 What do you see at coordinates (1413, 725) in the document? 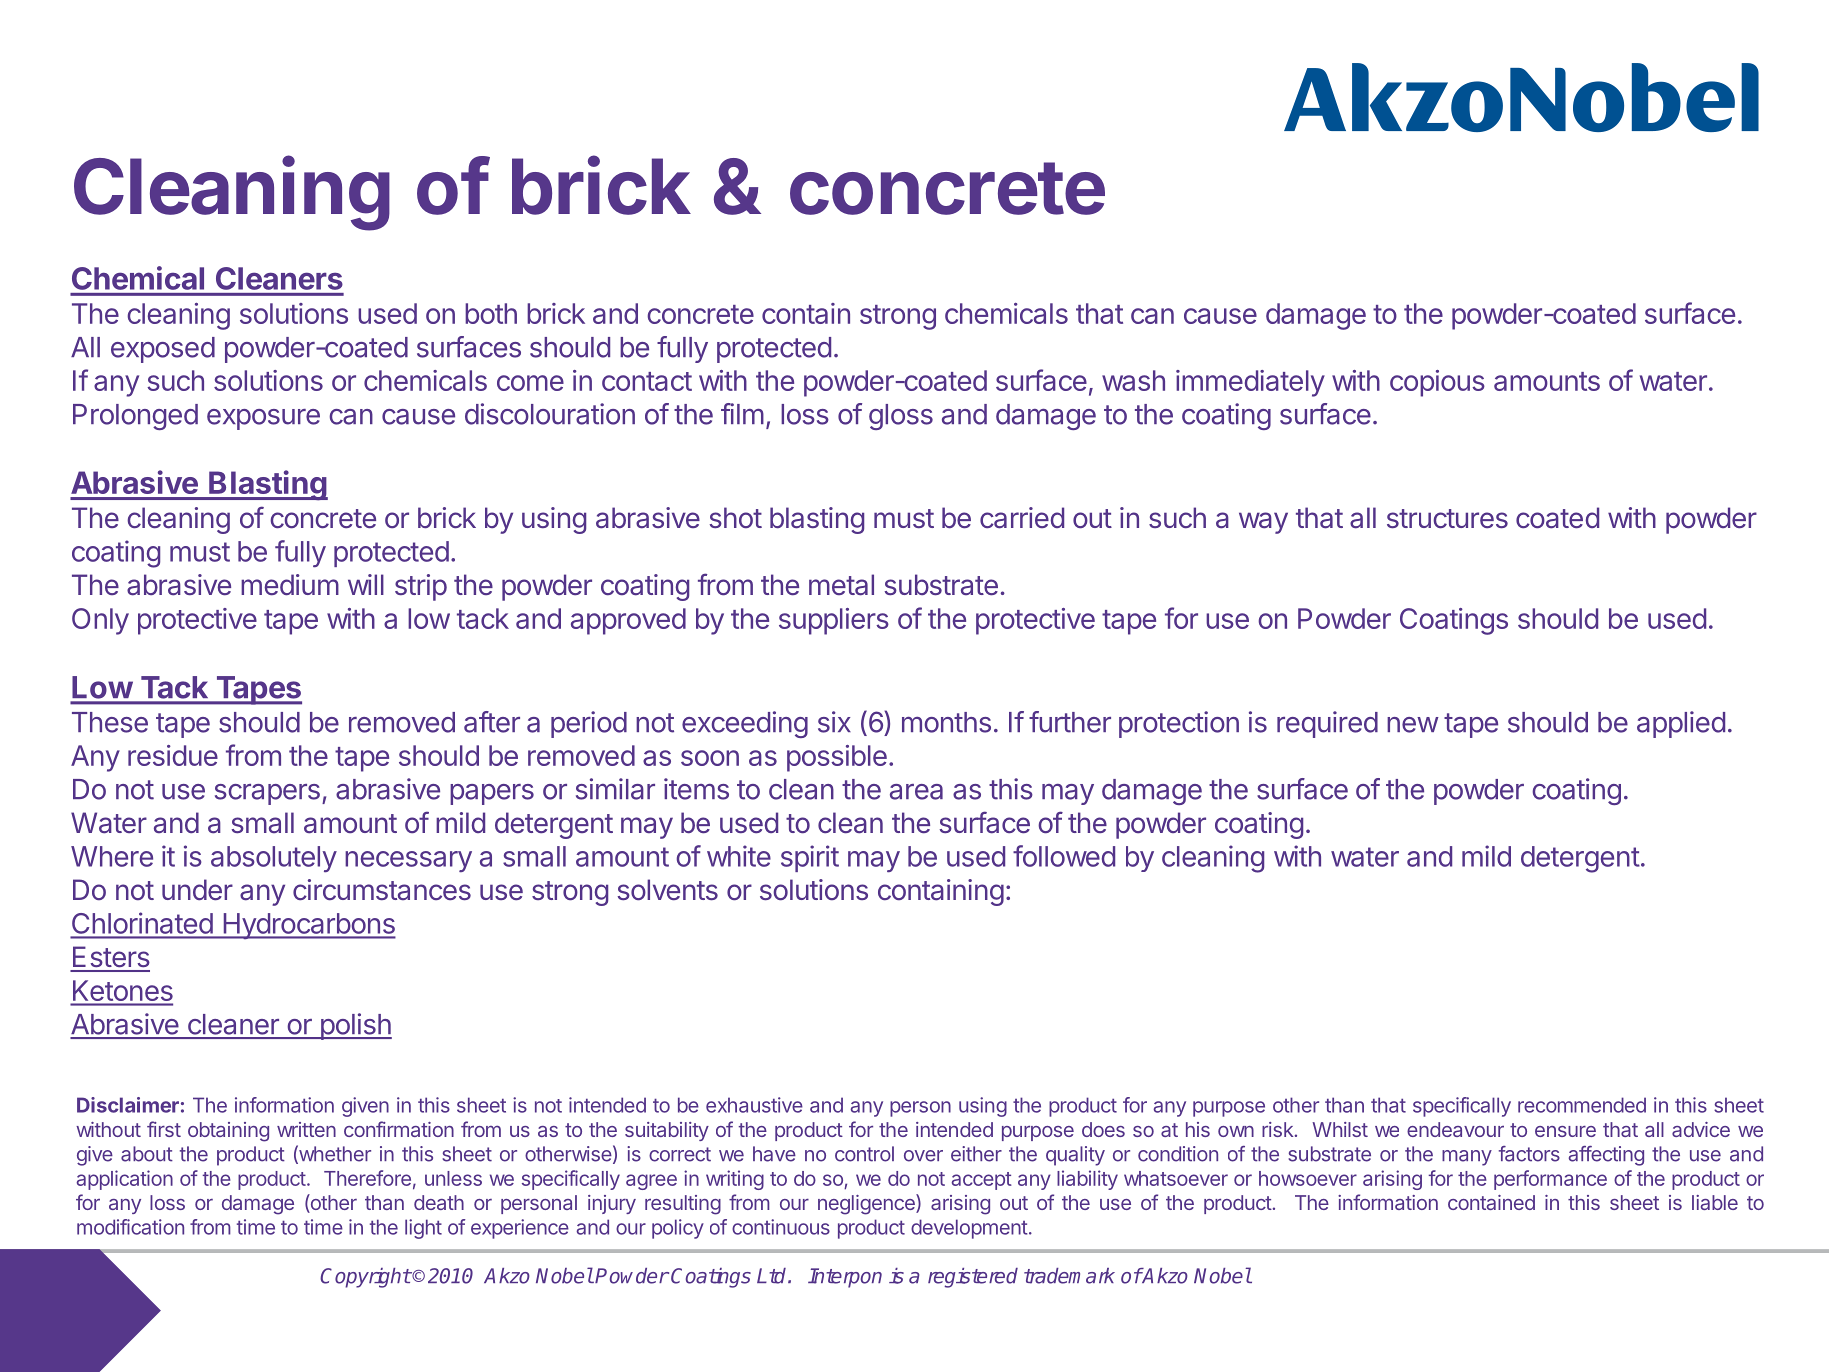
I see `new` at bounding box center [1413, 725].
